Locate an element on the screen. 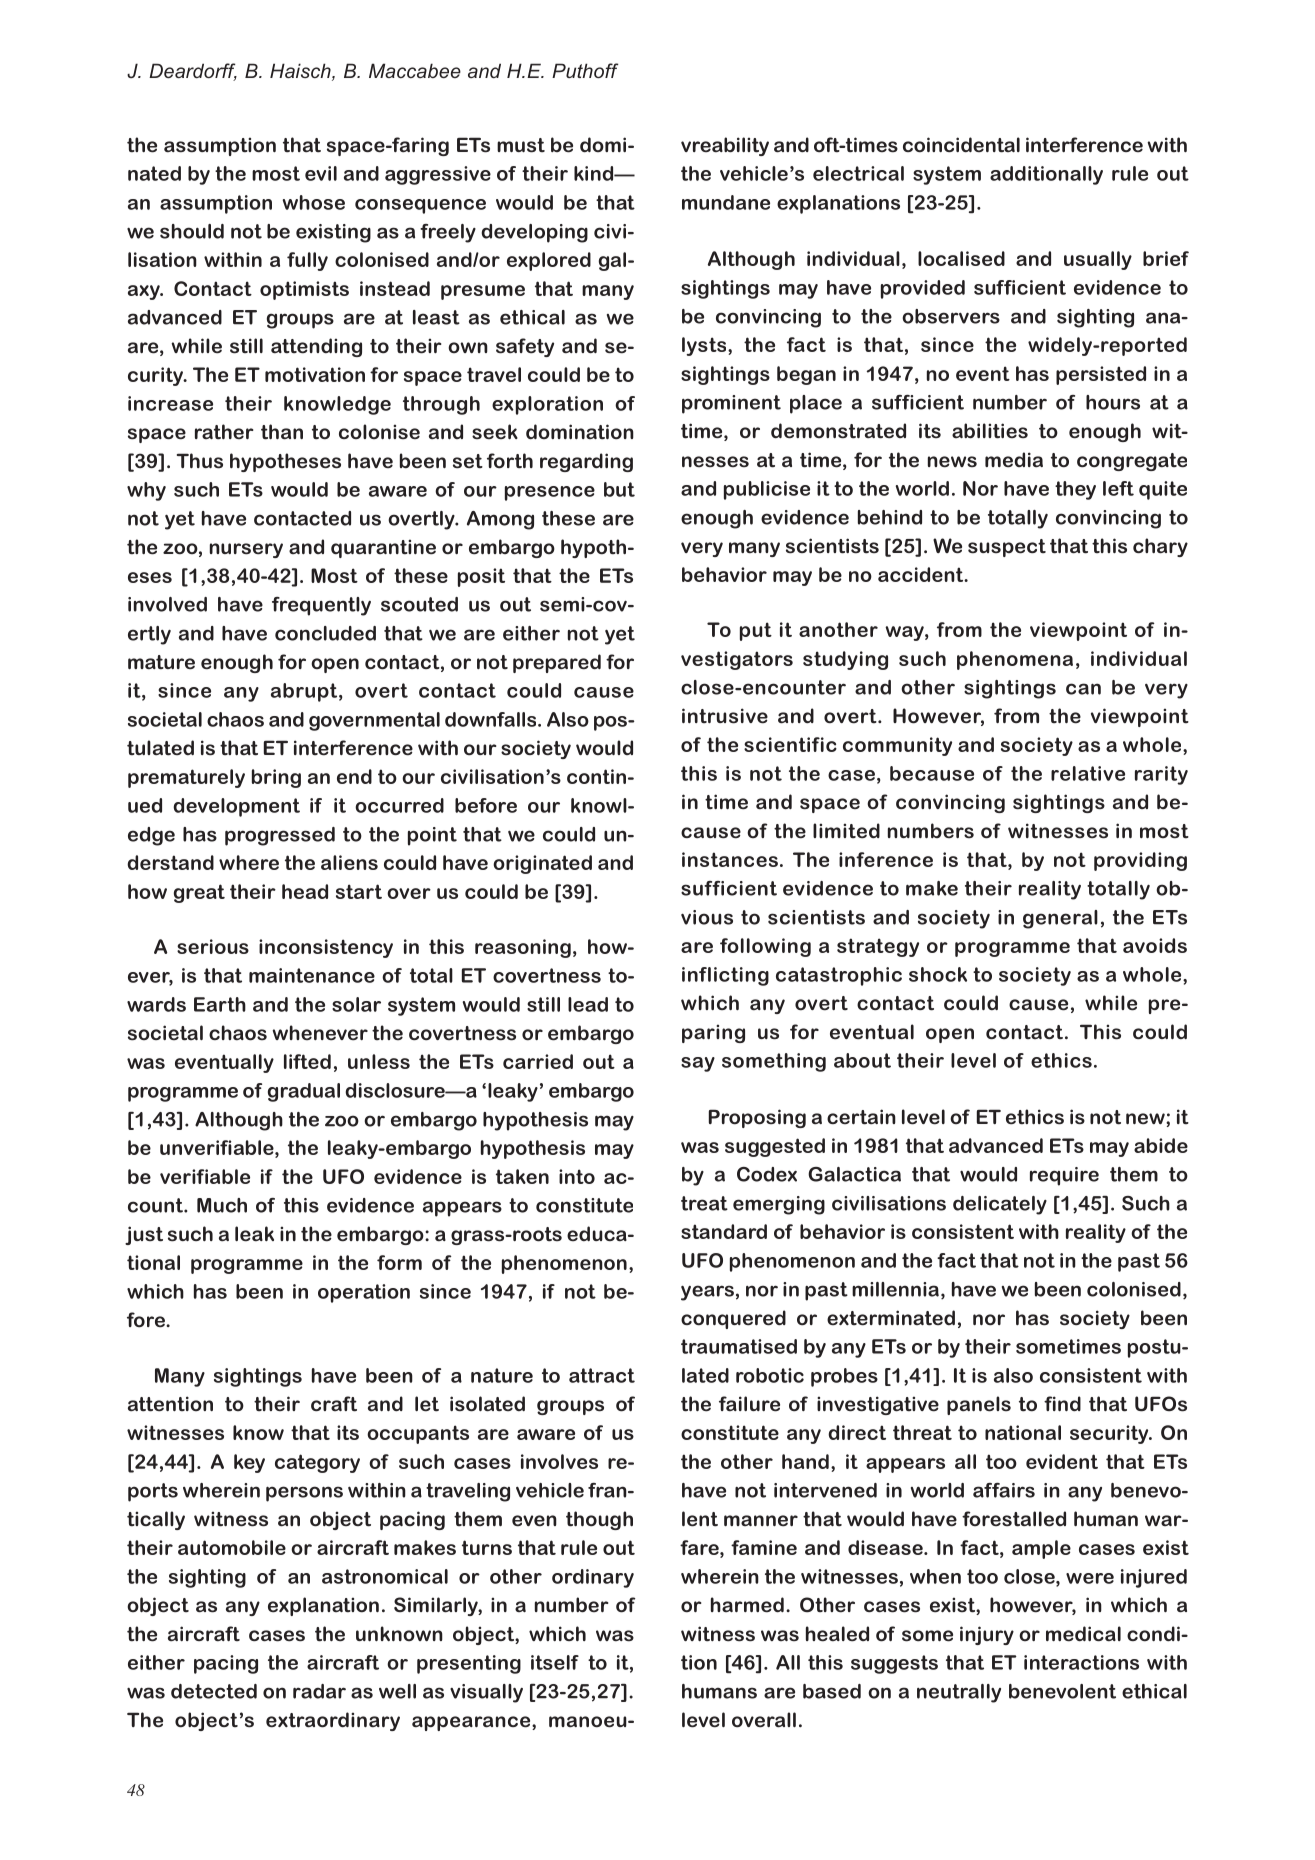 The width and height of the screenshot is (1315, 1860). itself is located at coordinates (555, 1662).
